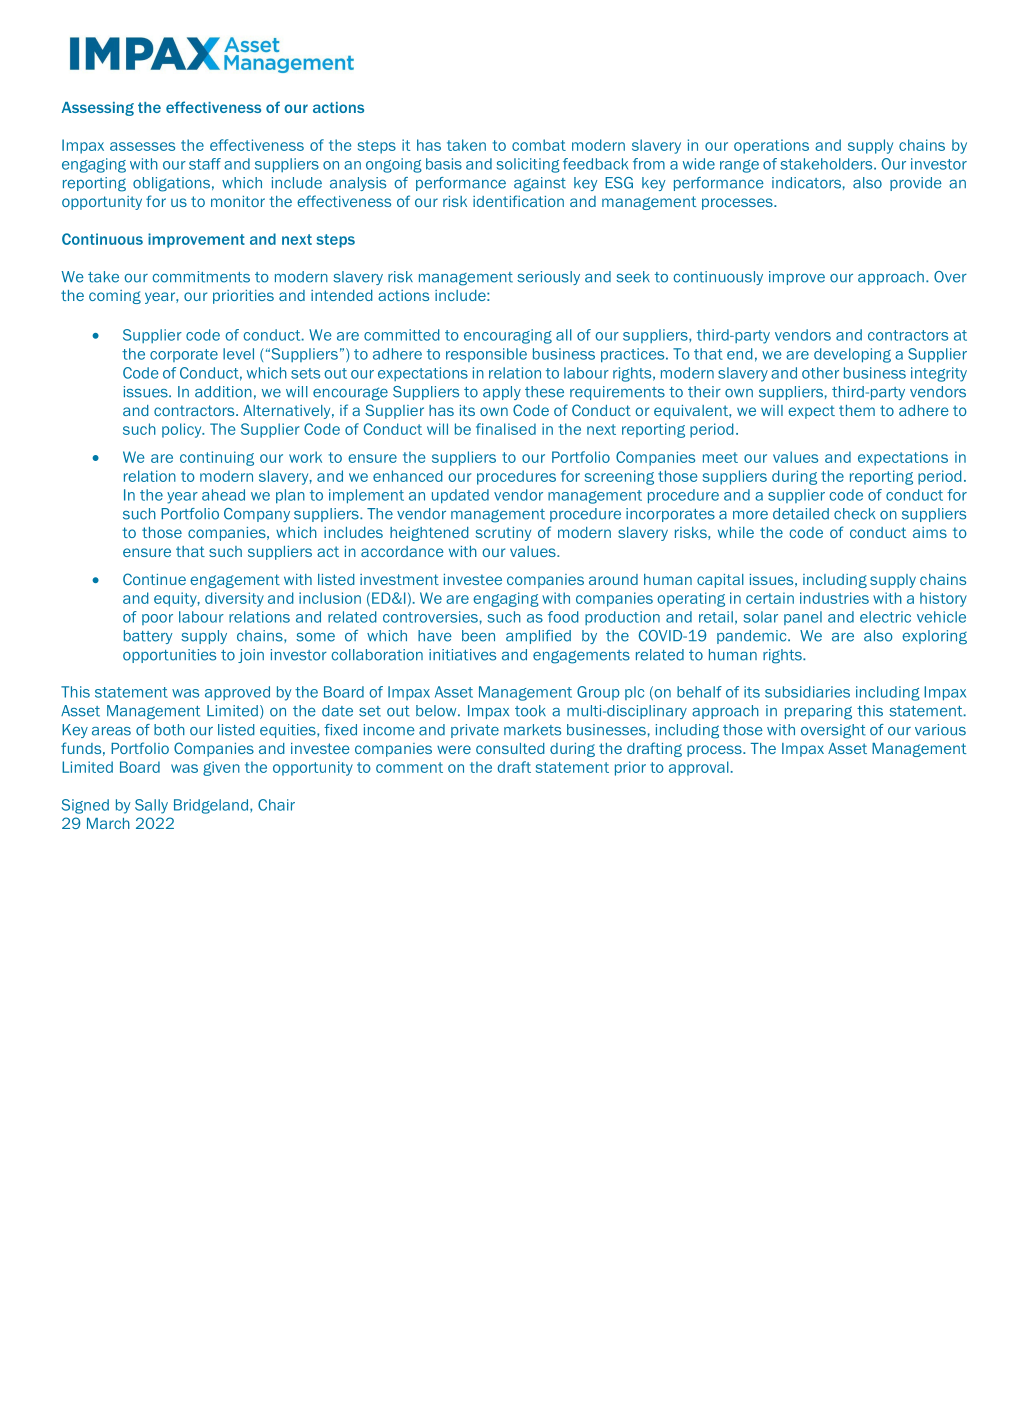 The height and width of the document is (1428, 1011). What do you see at coordinates (510, 748) in the document?
I see `consulted` at bounding box center [510, 748].
